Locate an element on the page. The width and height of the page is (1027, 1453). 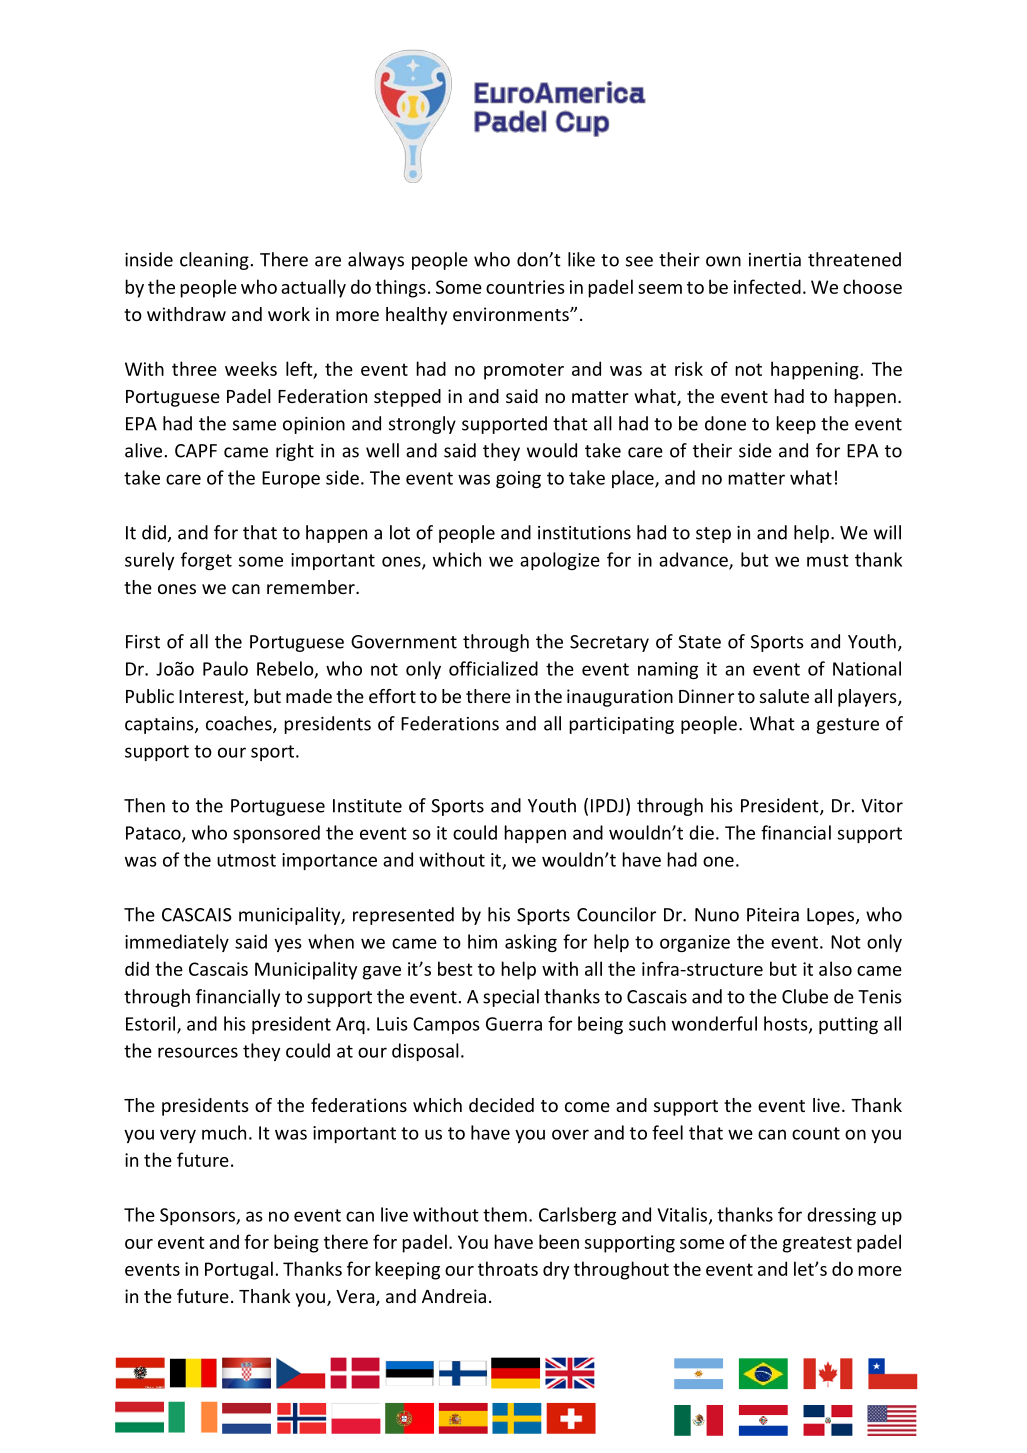
Paulo is located at coordinates (225, 668).
